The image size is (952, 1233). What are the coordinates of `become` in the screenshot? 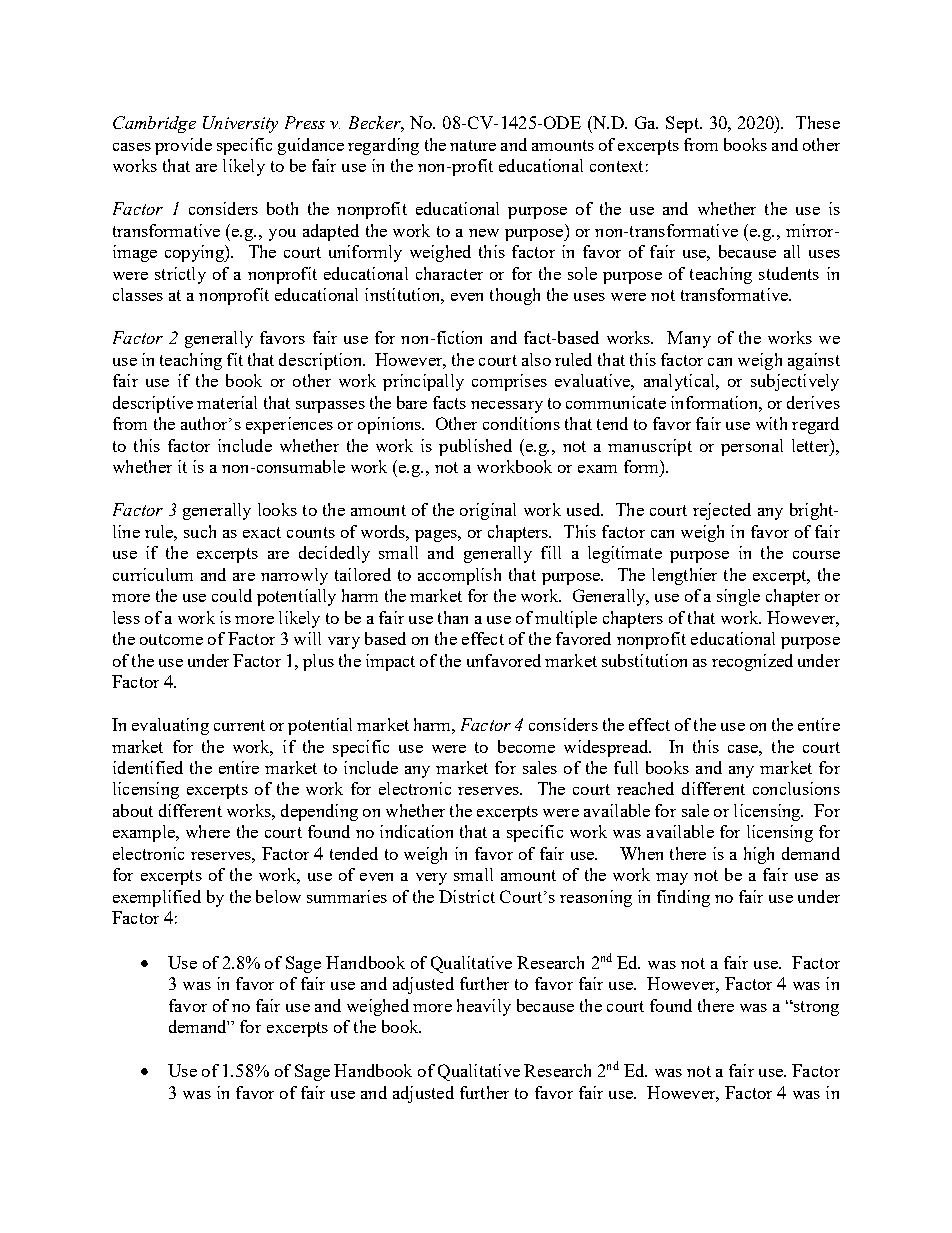 It's located at (526, 746).
